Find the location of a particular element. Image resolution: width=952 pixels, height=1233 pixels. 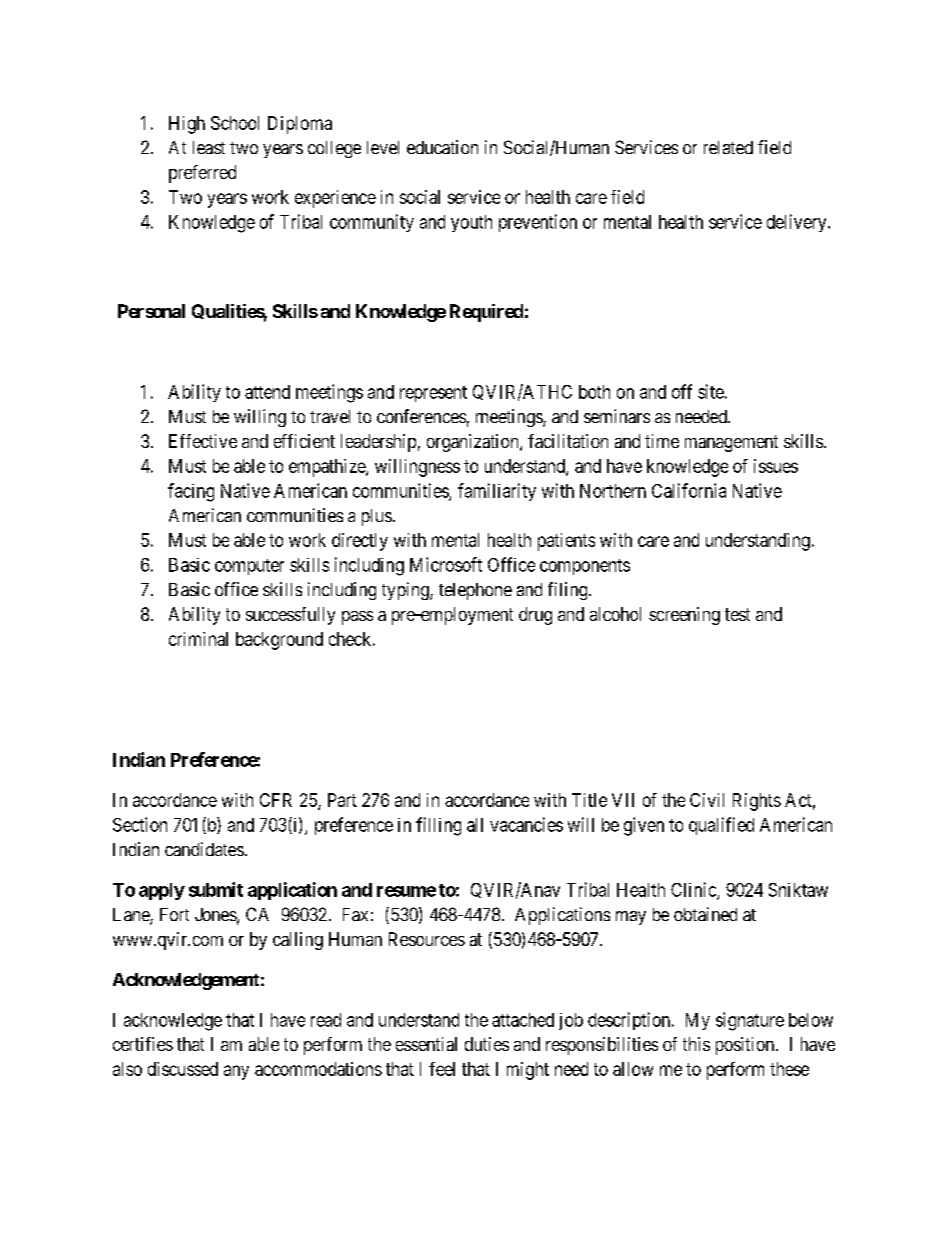

CFR is located at coordinates (276, 800).
